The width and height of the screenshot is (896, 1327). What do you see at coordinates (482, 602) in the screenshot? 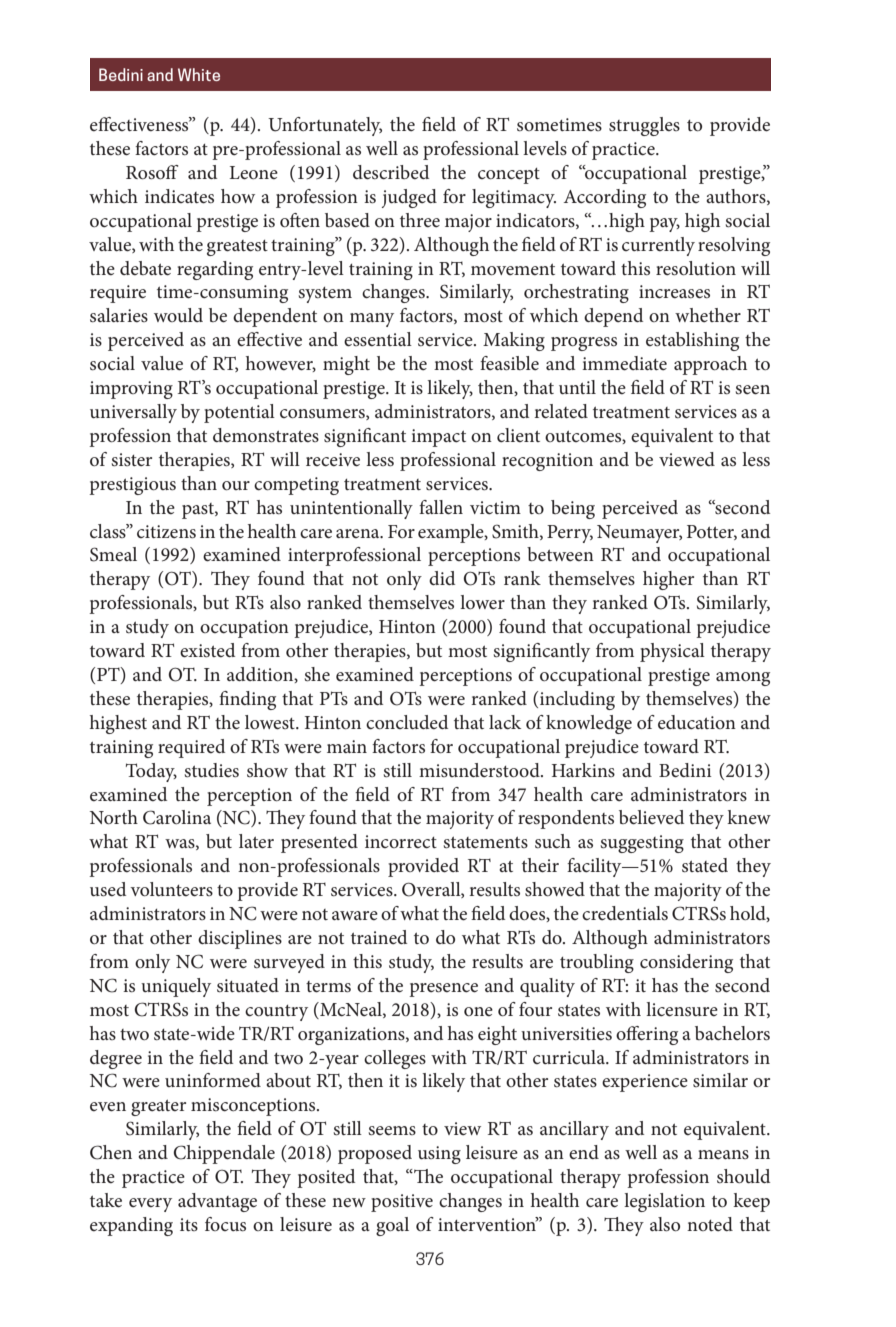
I see `lower` at bounding box center [482, 602].
